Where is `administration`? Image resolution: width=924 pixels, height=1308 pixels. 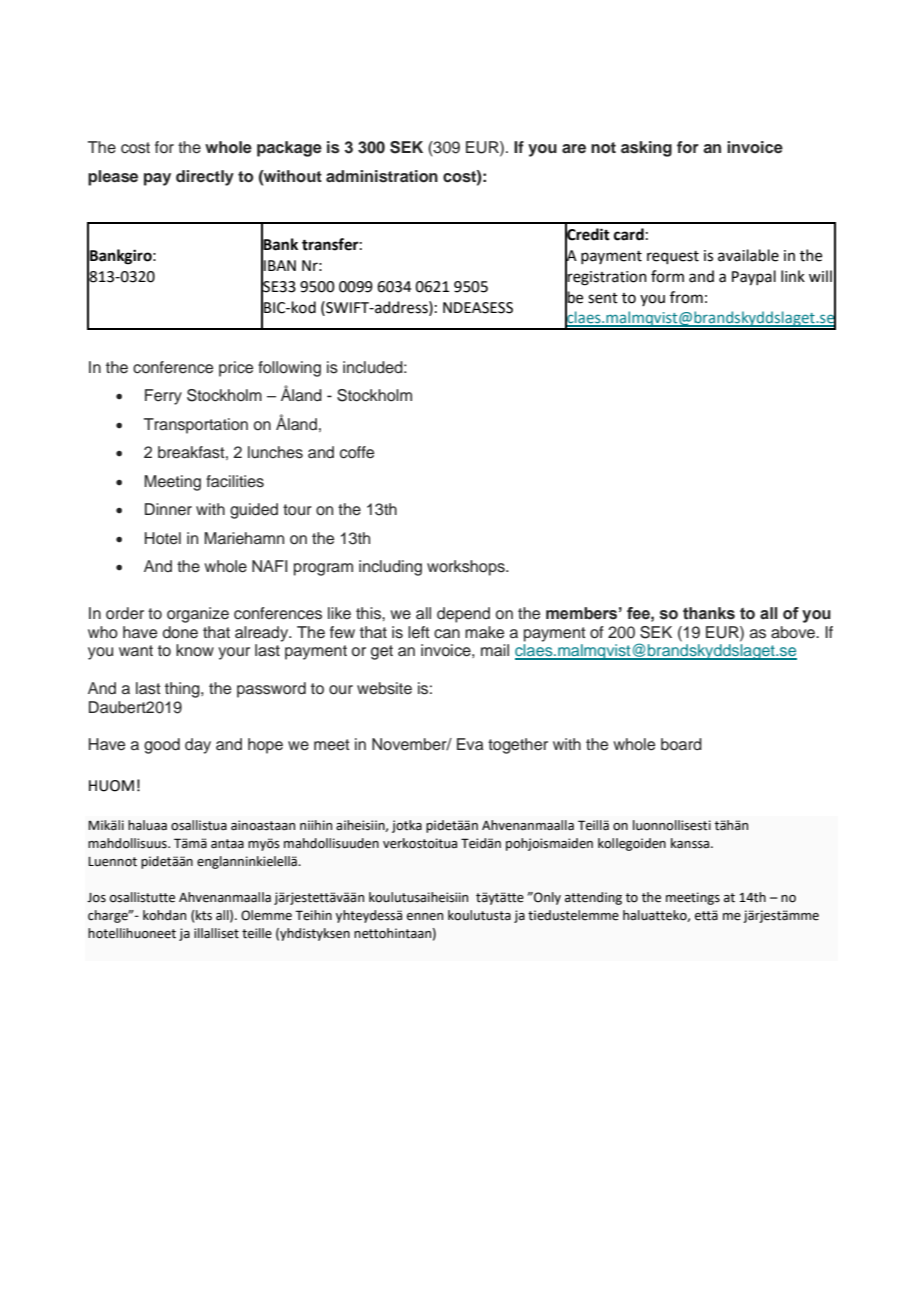 administration is located at coordinates (382, 176).
